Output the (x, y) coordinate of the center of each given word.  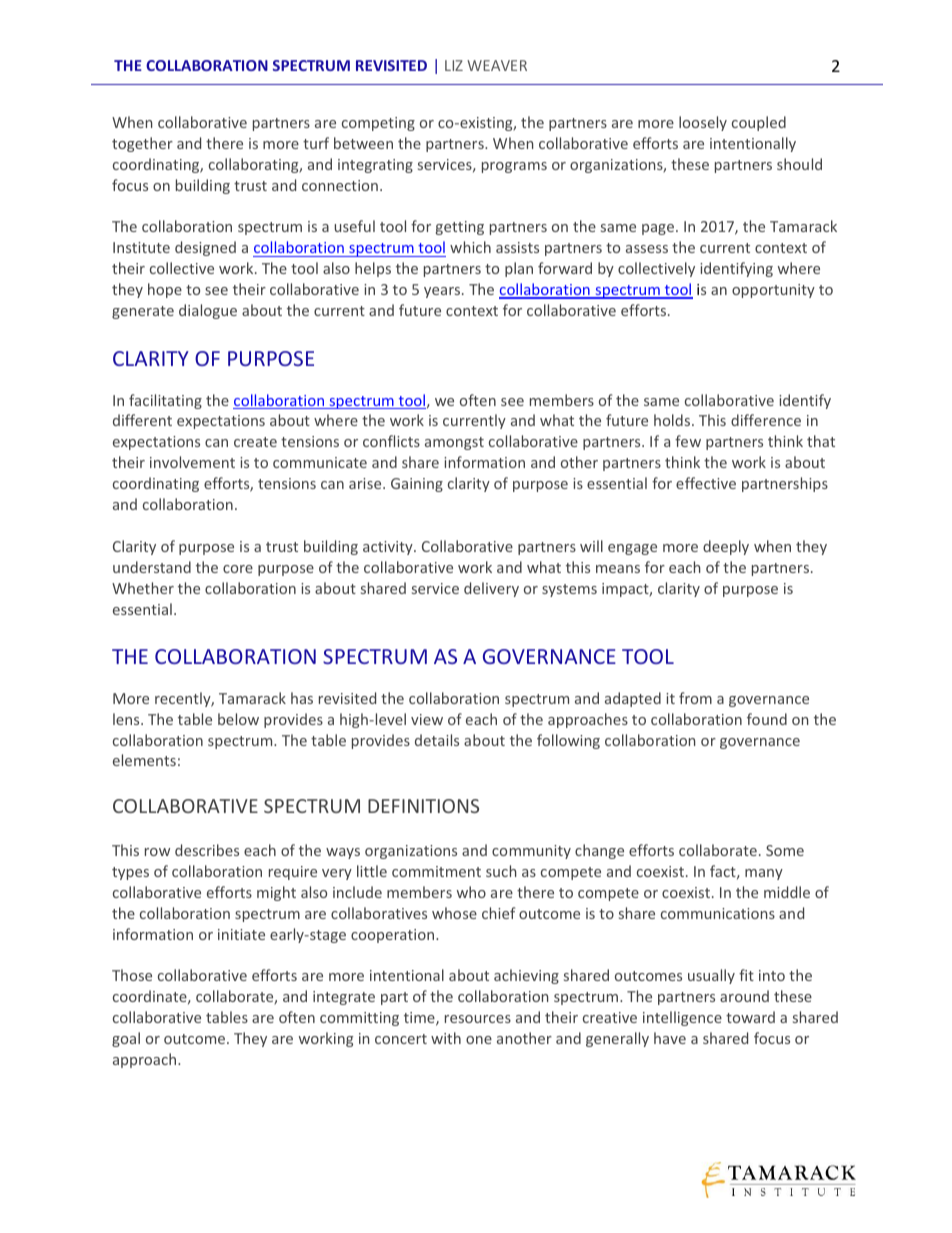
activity (389, 548)
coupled (759, 123)
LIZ (454, 65)
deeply (726, 547)
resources (478, 1019)
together (142, 144)
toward (750, 1017)
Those (132, 975)
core (238, 569)
